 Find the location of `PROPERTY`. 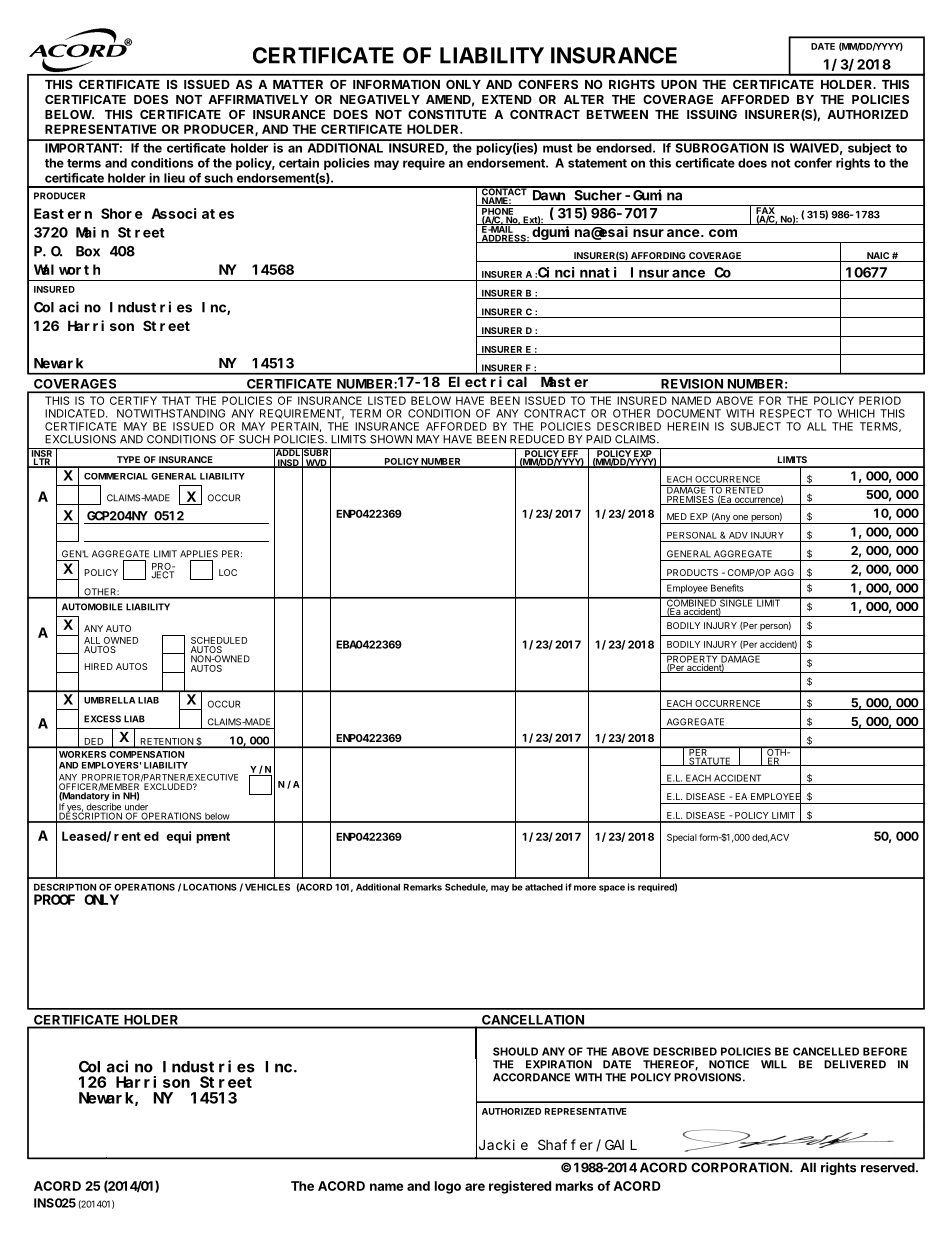

PROPERTY is located at coordinates (692, 659).
